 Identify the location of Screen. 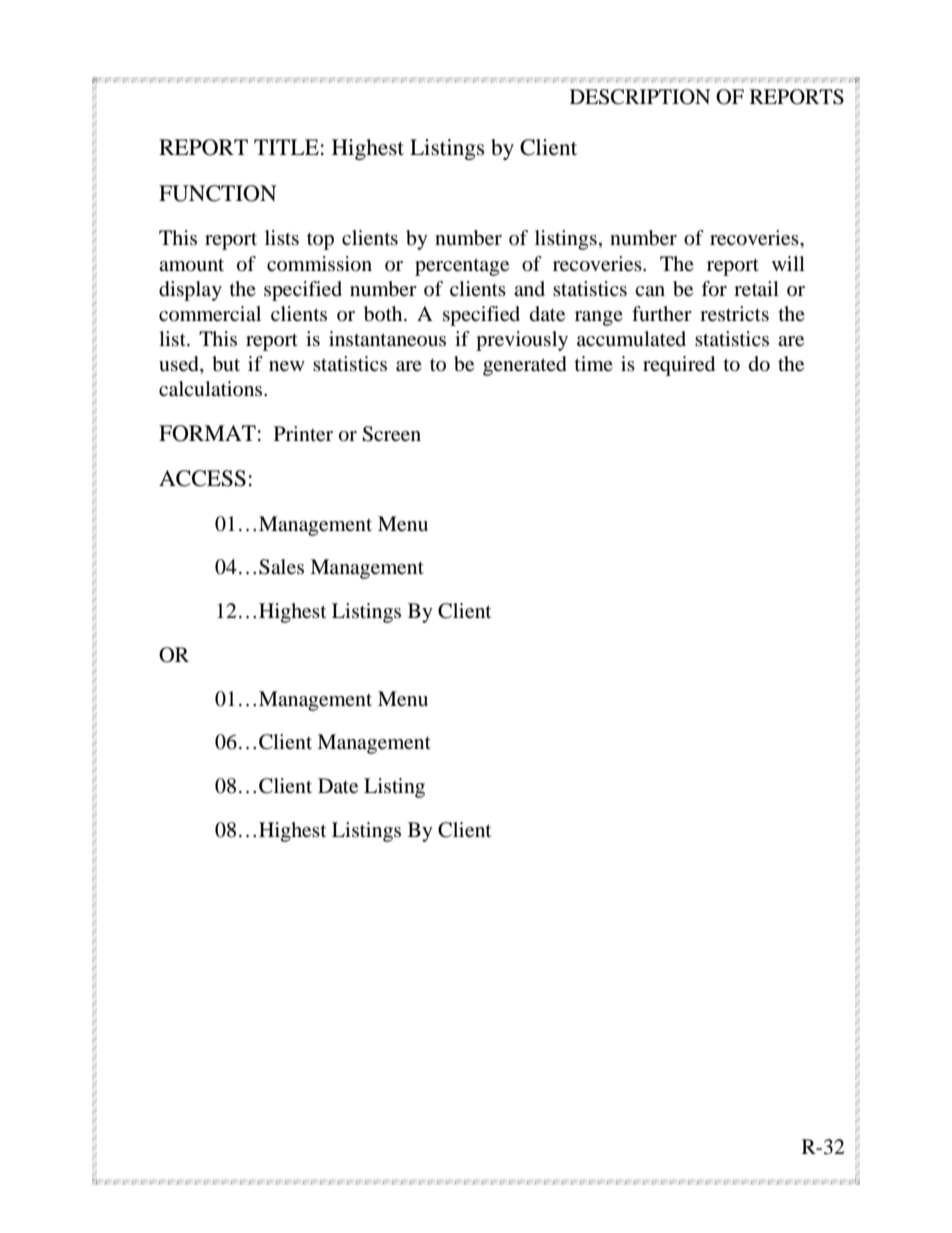
(391, 434).
